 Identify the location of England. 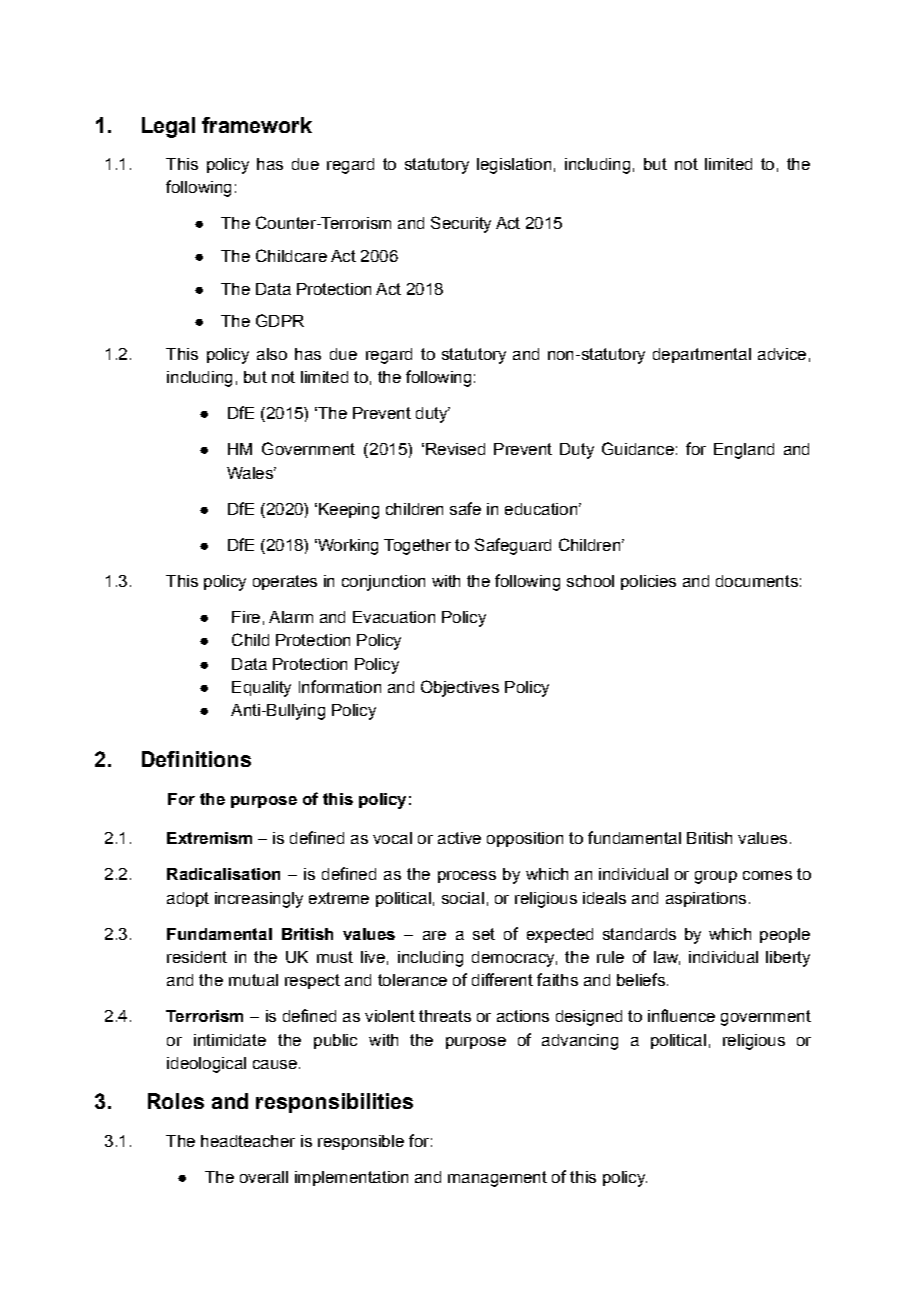
(744, 451).
